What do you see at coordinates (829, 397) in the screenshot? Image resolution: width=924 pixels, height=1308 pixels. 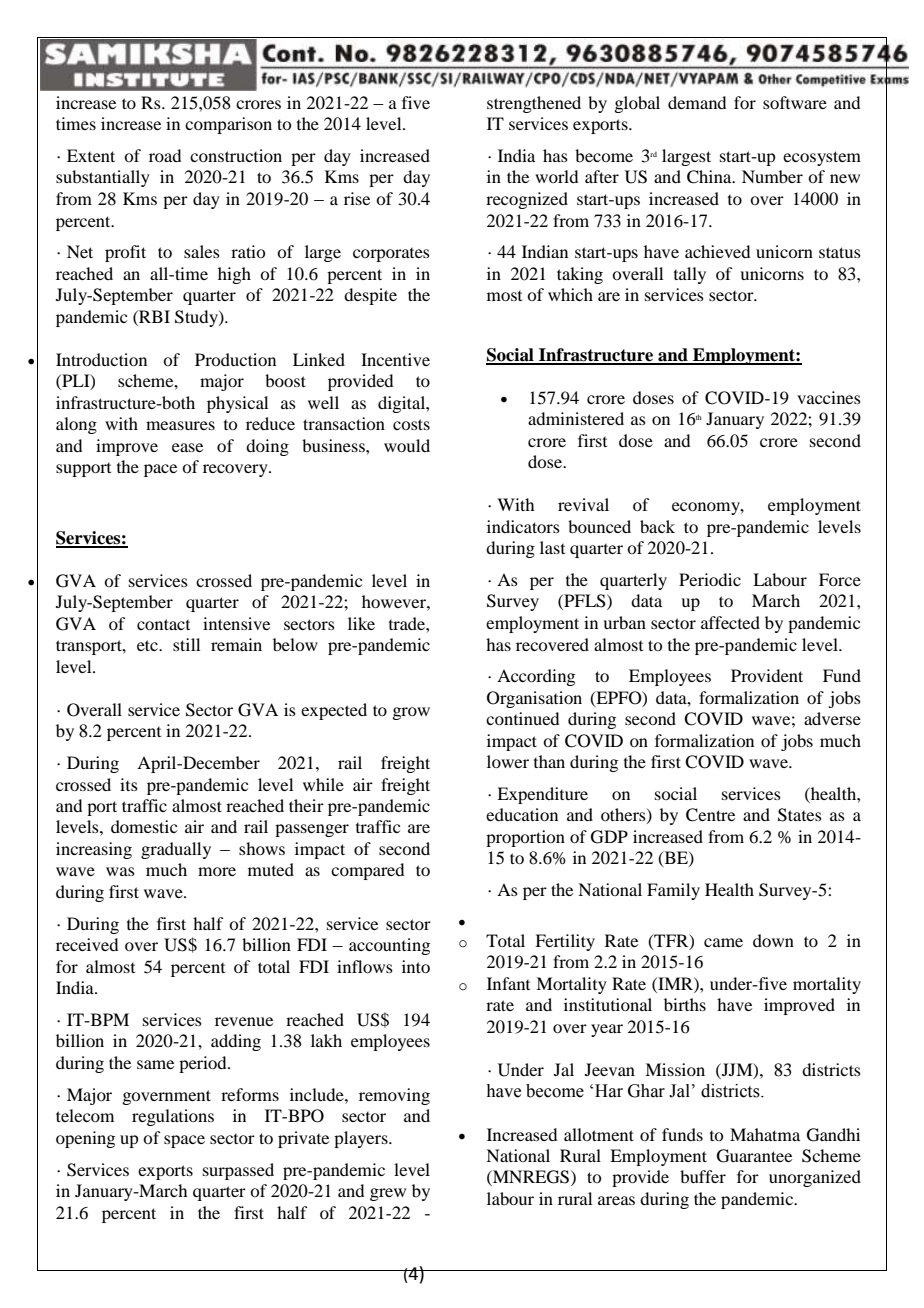 I see `vaccines` at bounding box center [829, 397].
